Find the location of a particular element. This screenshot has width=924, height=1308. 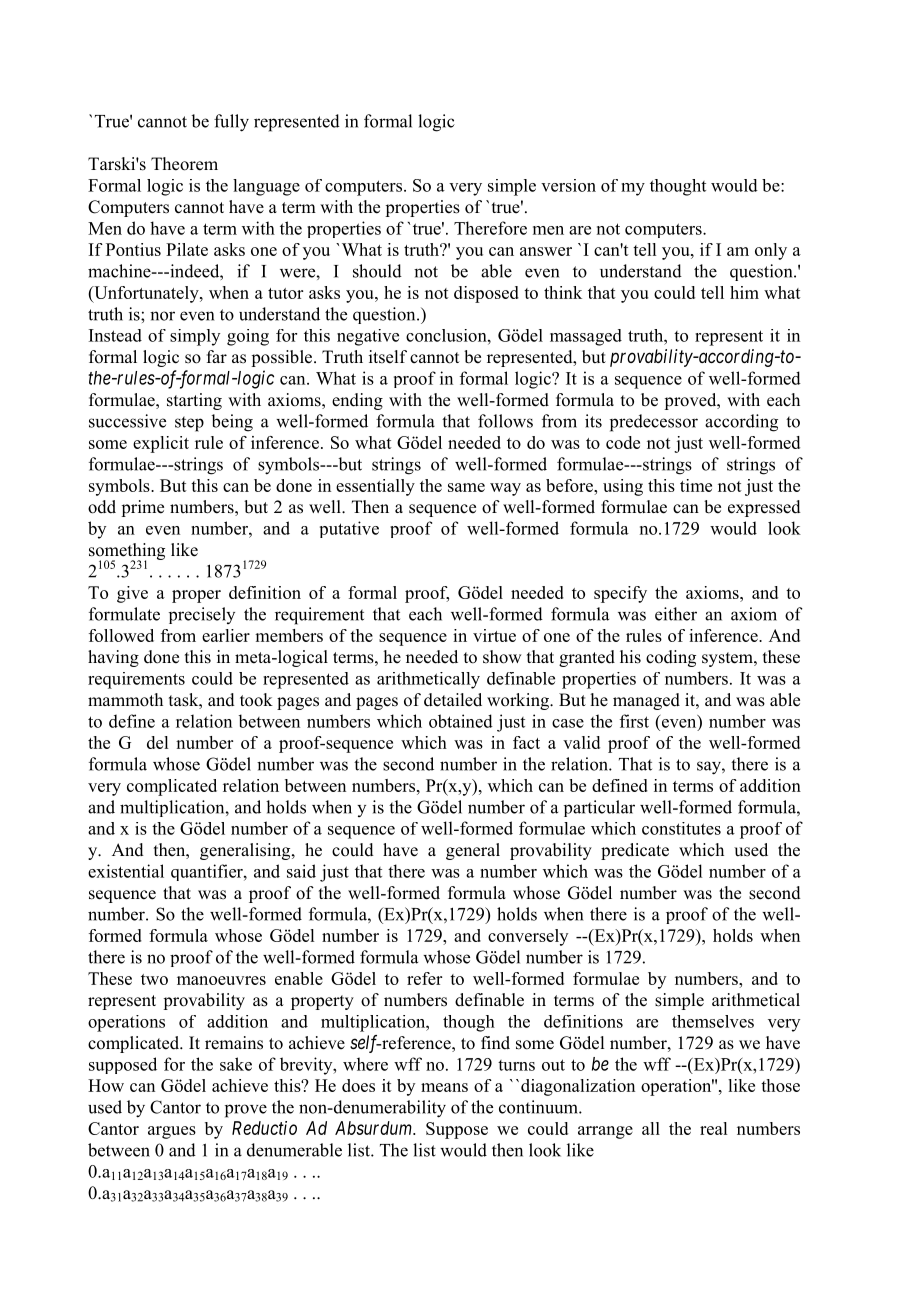

Theorem is located at coordinates (184, 164).
